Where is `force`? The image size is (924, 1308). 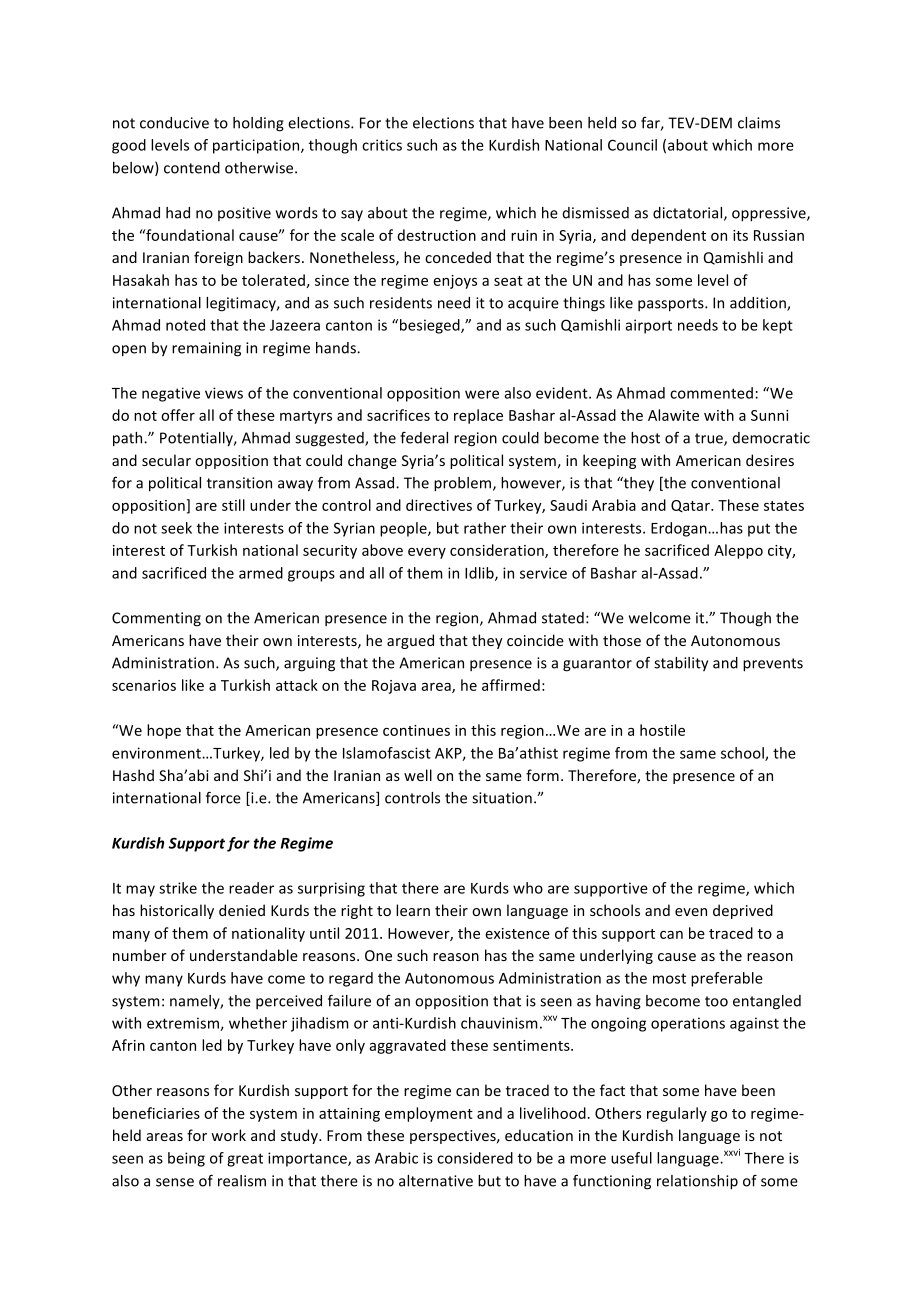 force is located at coordinates (223, 797).
